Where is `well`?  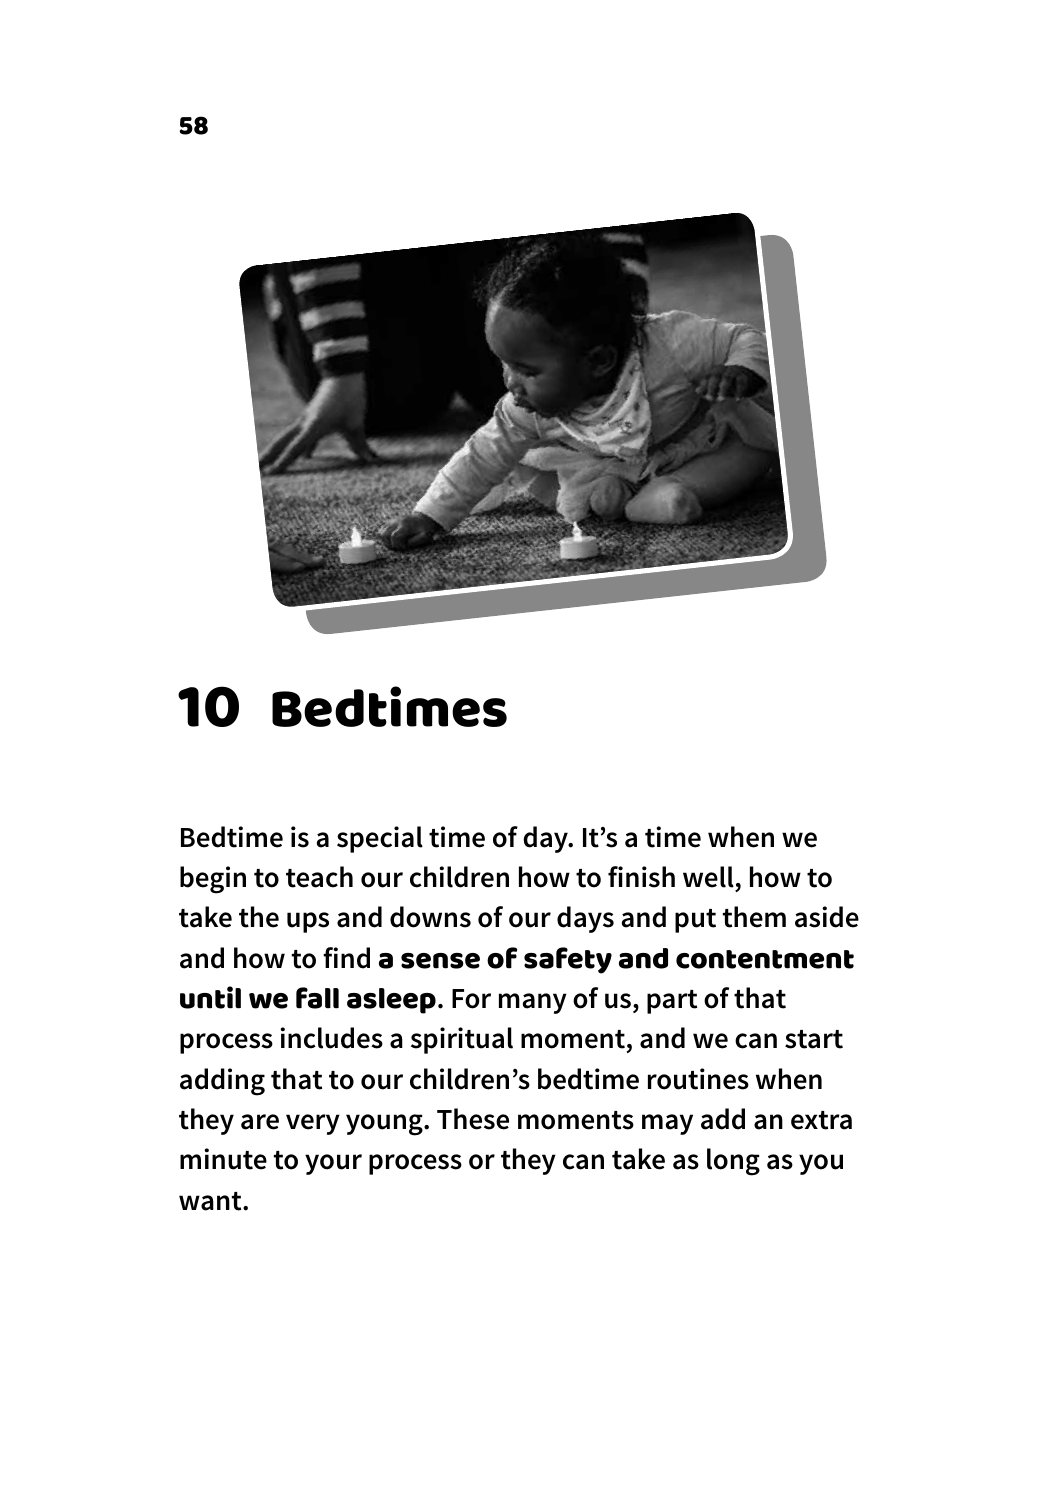
well is located at coordinates (708, 877).
